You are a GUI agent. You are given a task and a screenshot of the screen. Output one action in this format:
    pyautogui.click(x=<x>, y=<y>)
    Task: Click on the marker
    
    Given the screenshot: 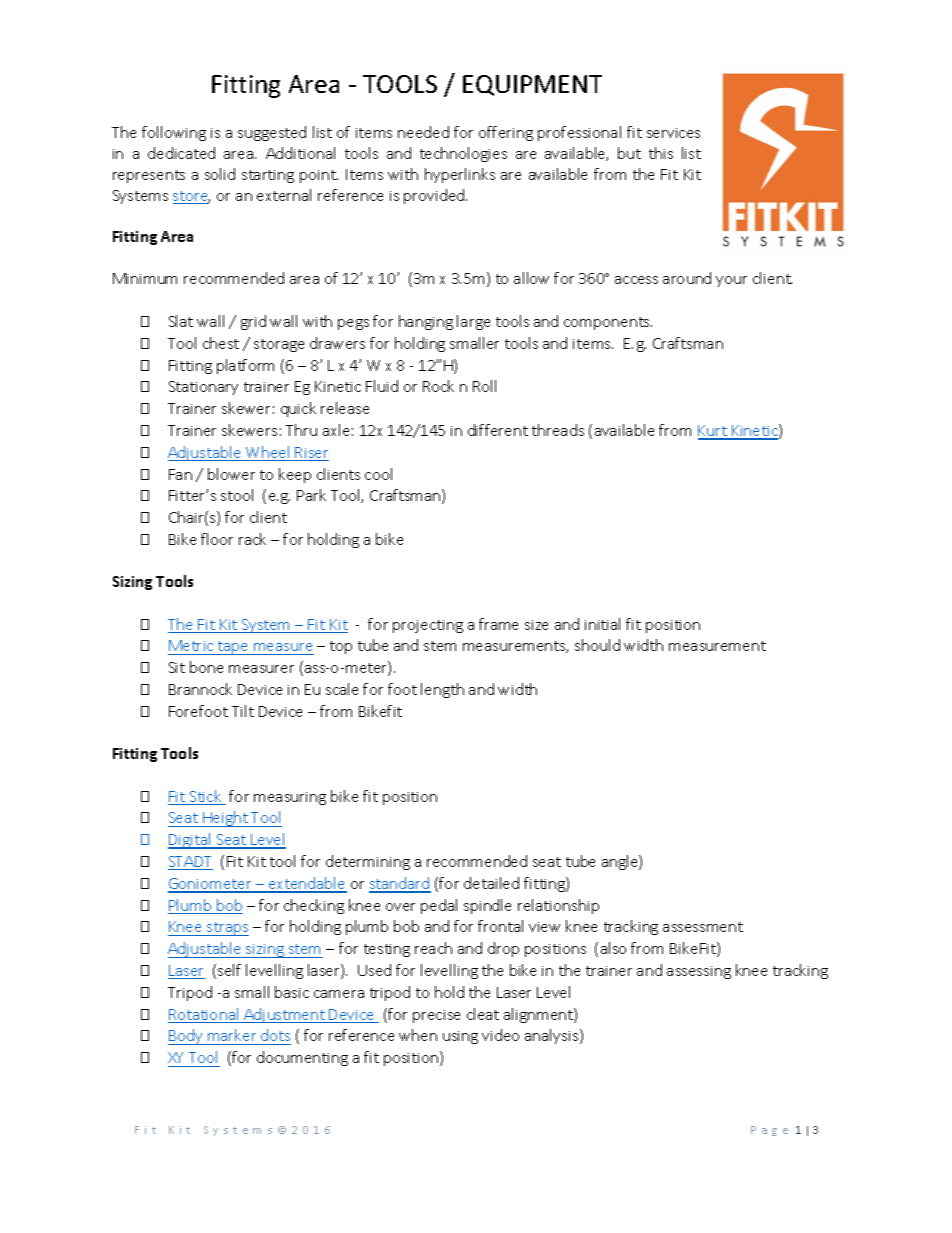 What is the action you would take?
    pyautogui.click(x=232, y=1035)
